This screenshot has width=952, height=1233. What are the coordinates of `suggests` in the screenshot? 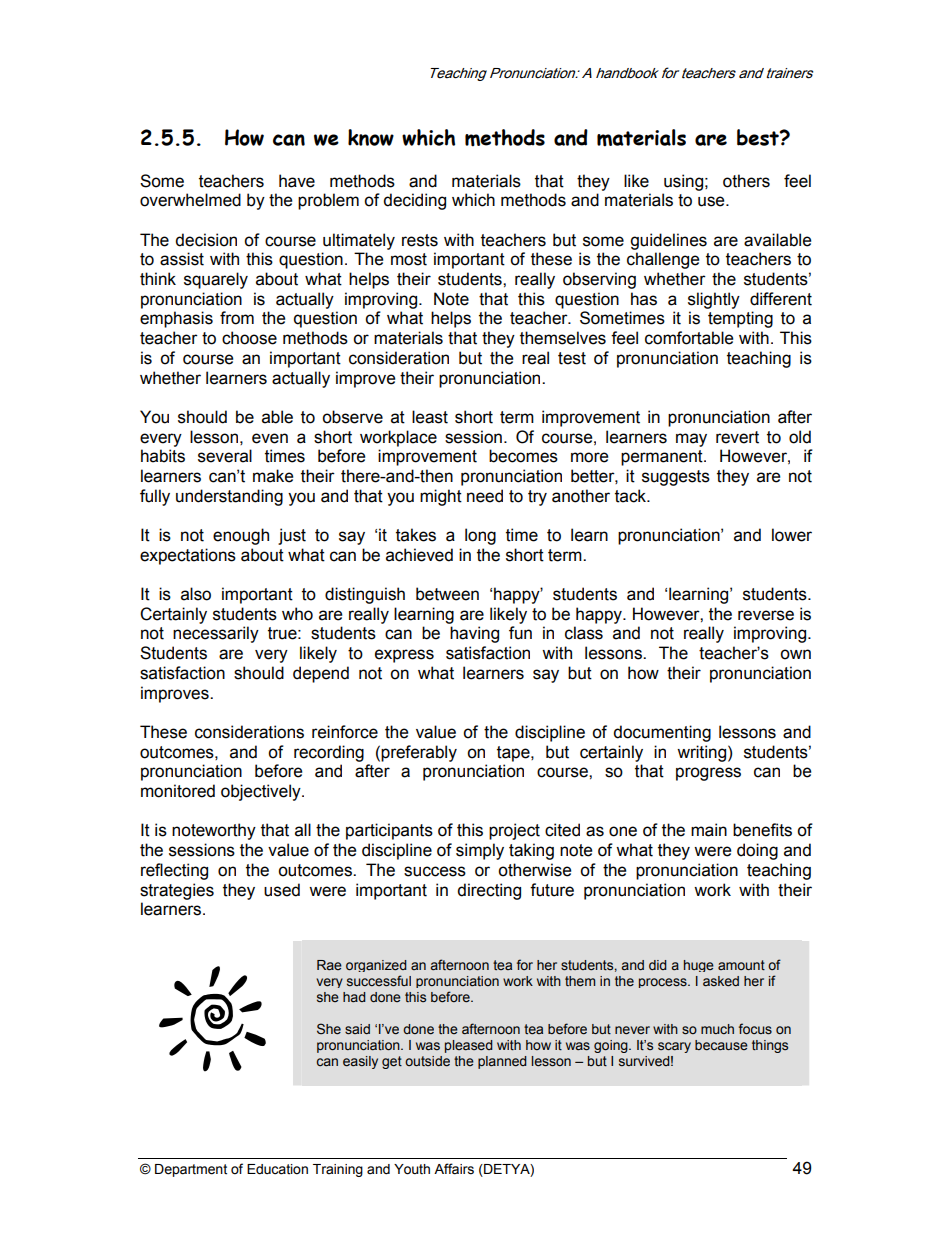 It's located at (676, 478).
